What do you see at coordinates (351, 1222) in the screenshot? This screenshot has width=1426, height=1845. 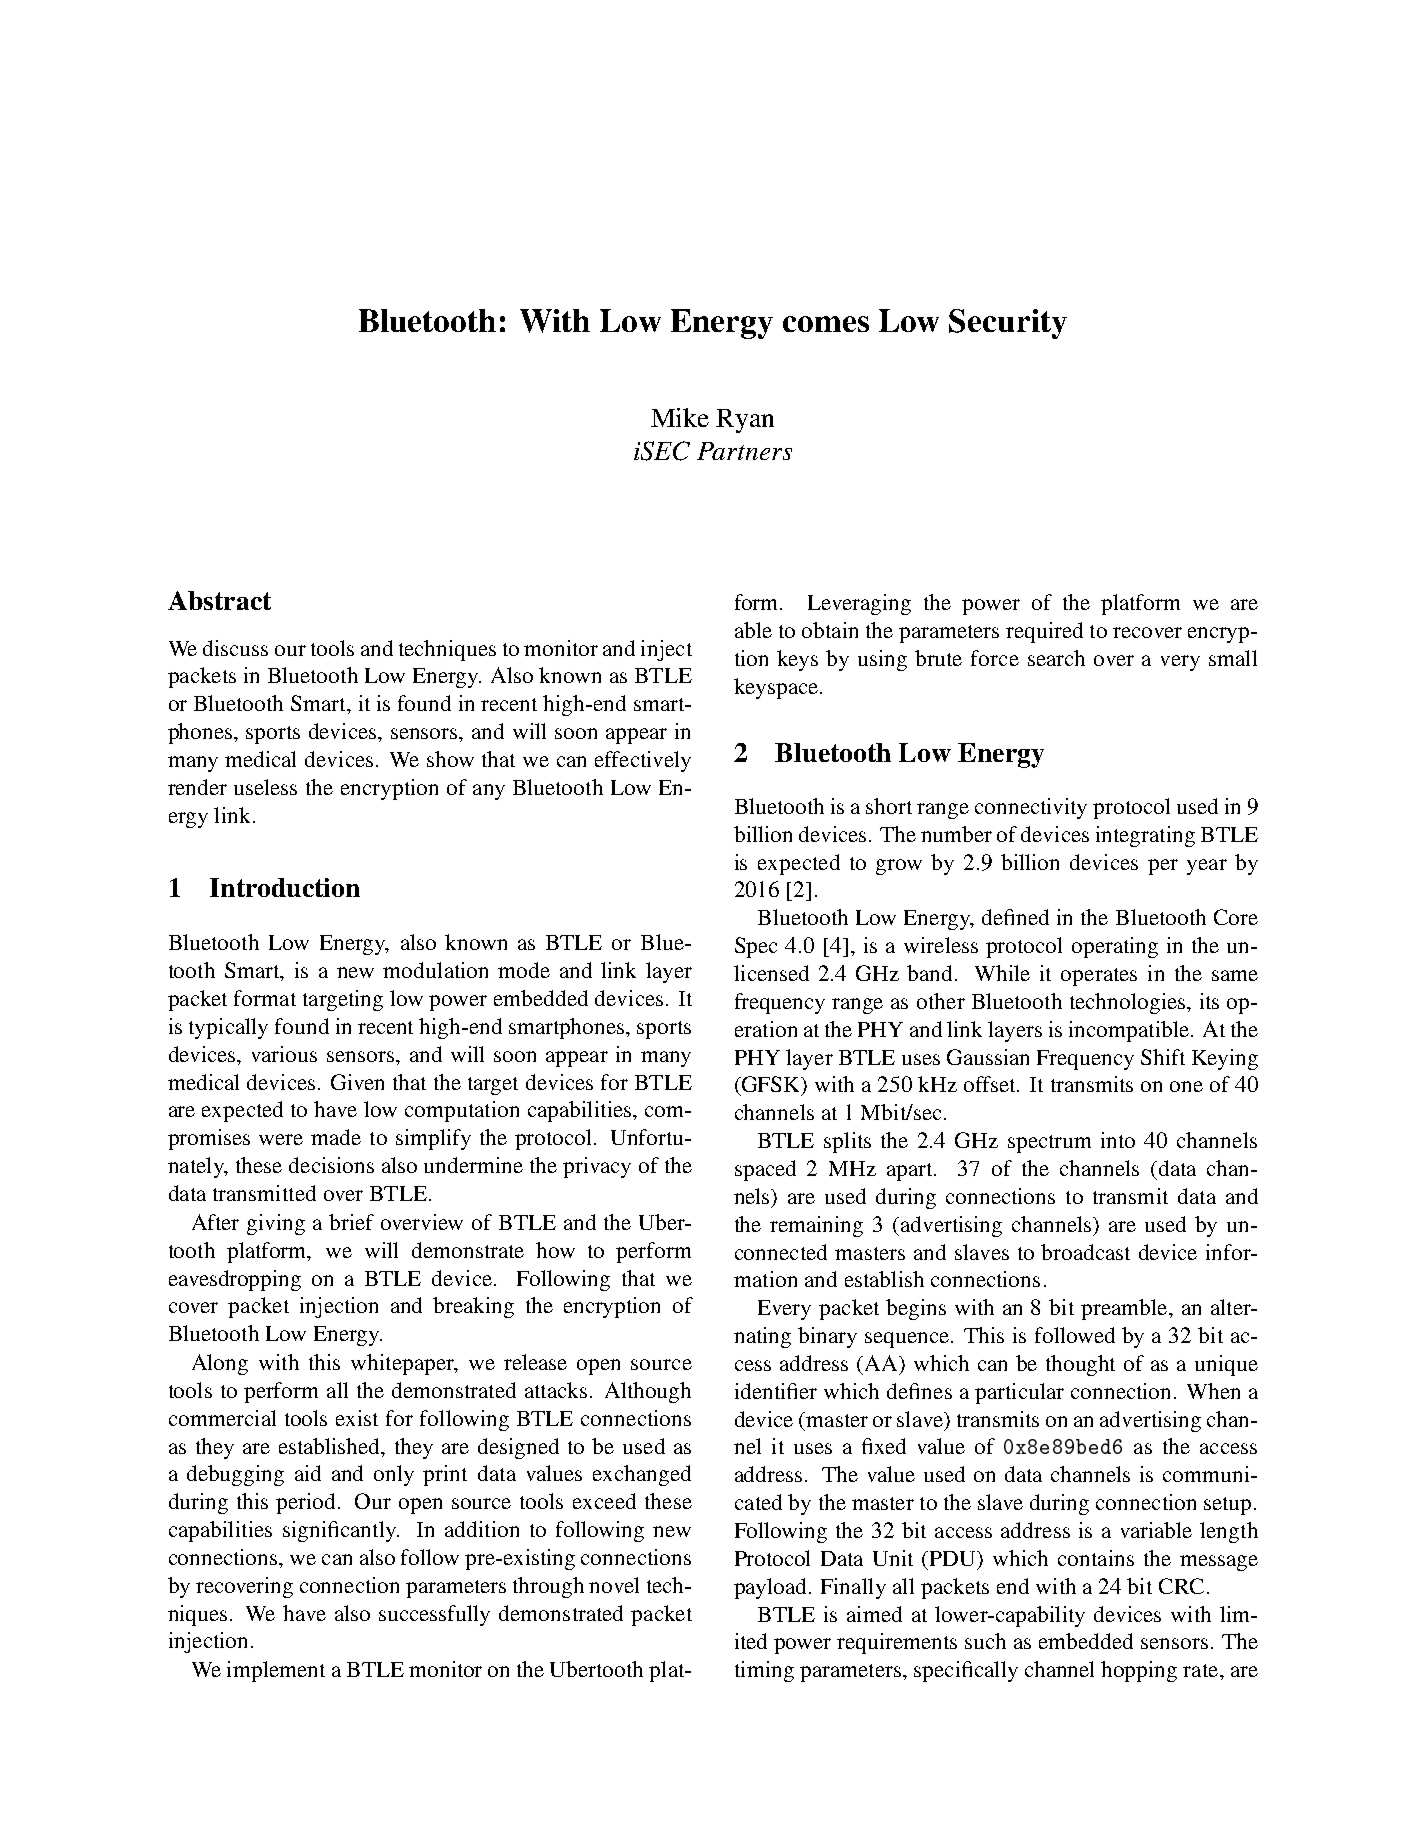 I see `brief` at bounding box center [351, 1222].
